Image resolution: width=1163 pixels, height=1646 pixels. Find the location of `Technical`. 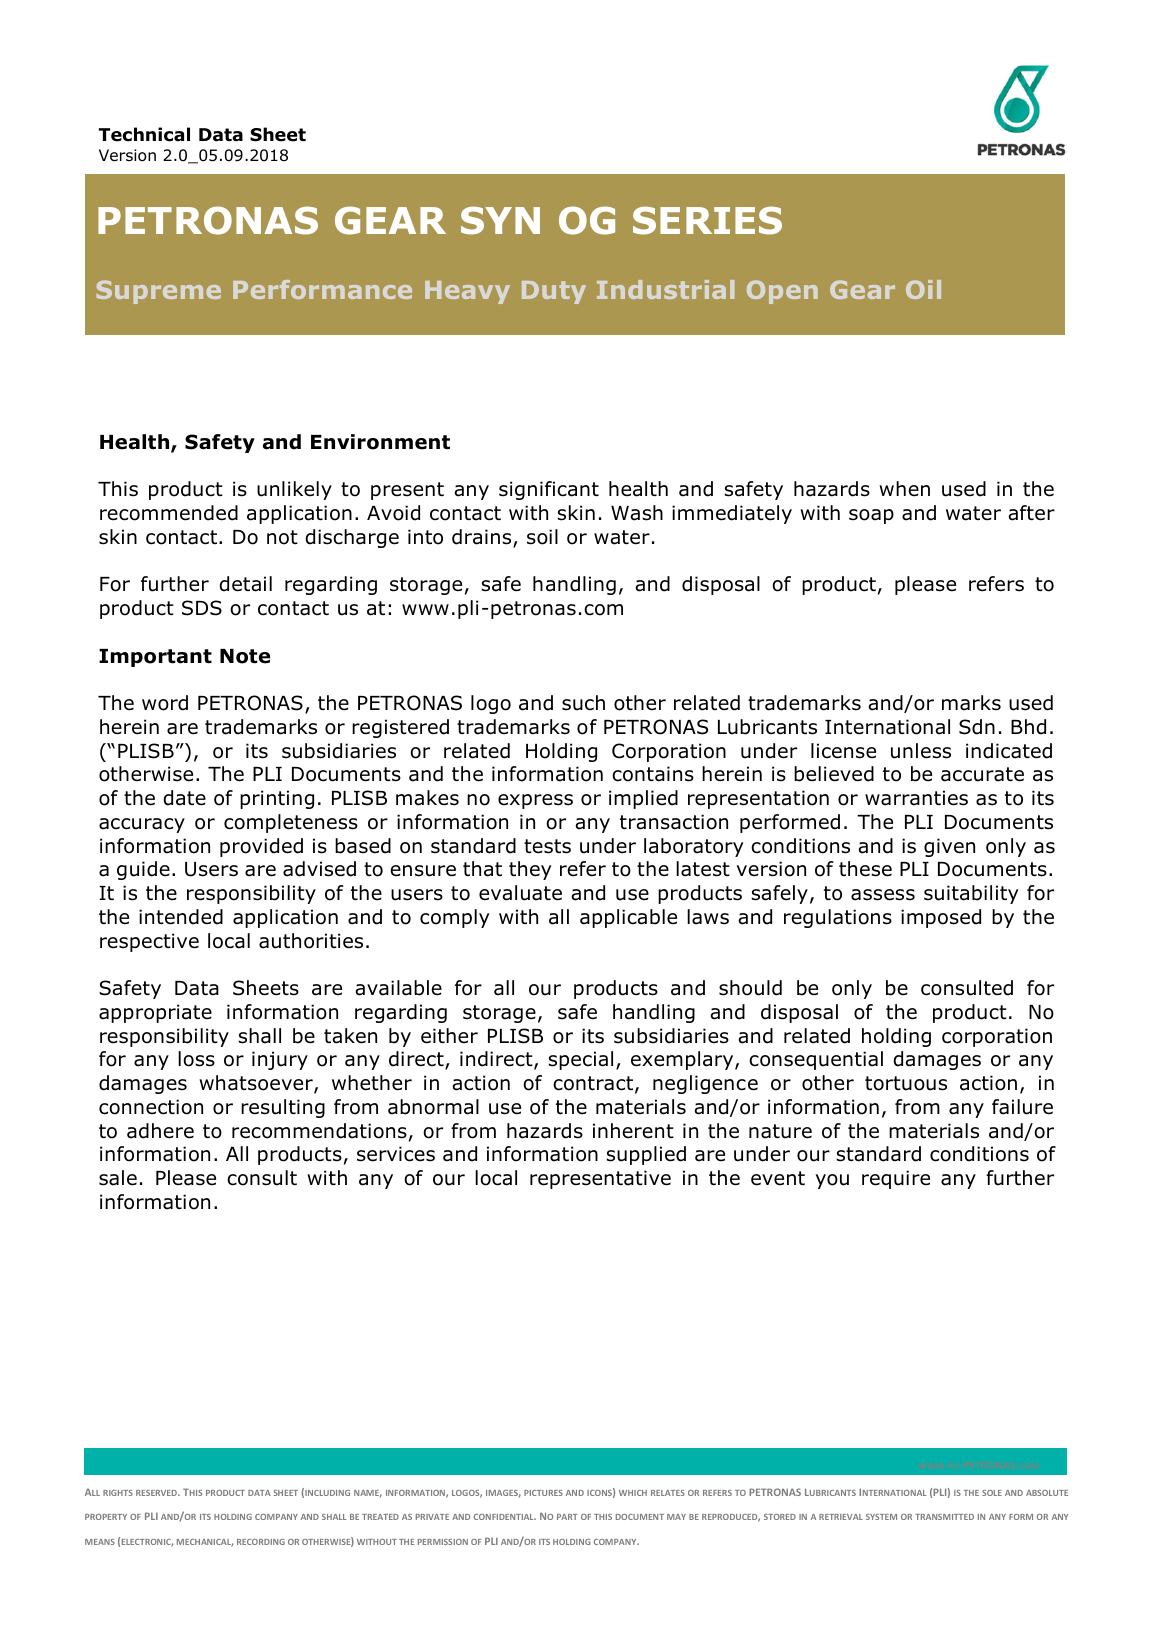

Technical is located at coordinates (144, 134).
